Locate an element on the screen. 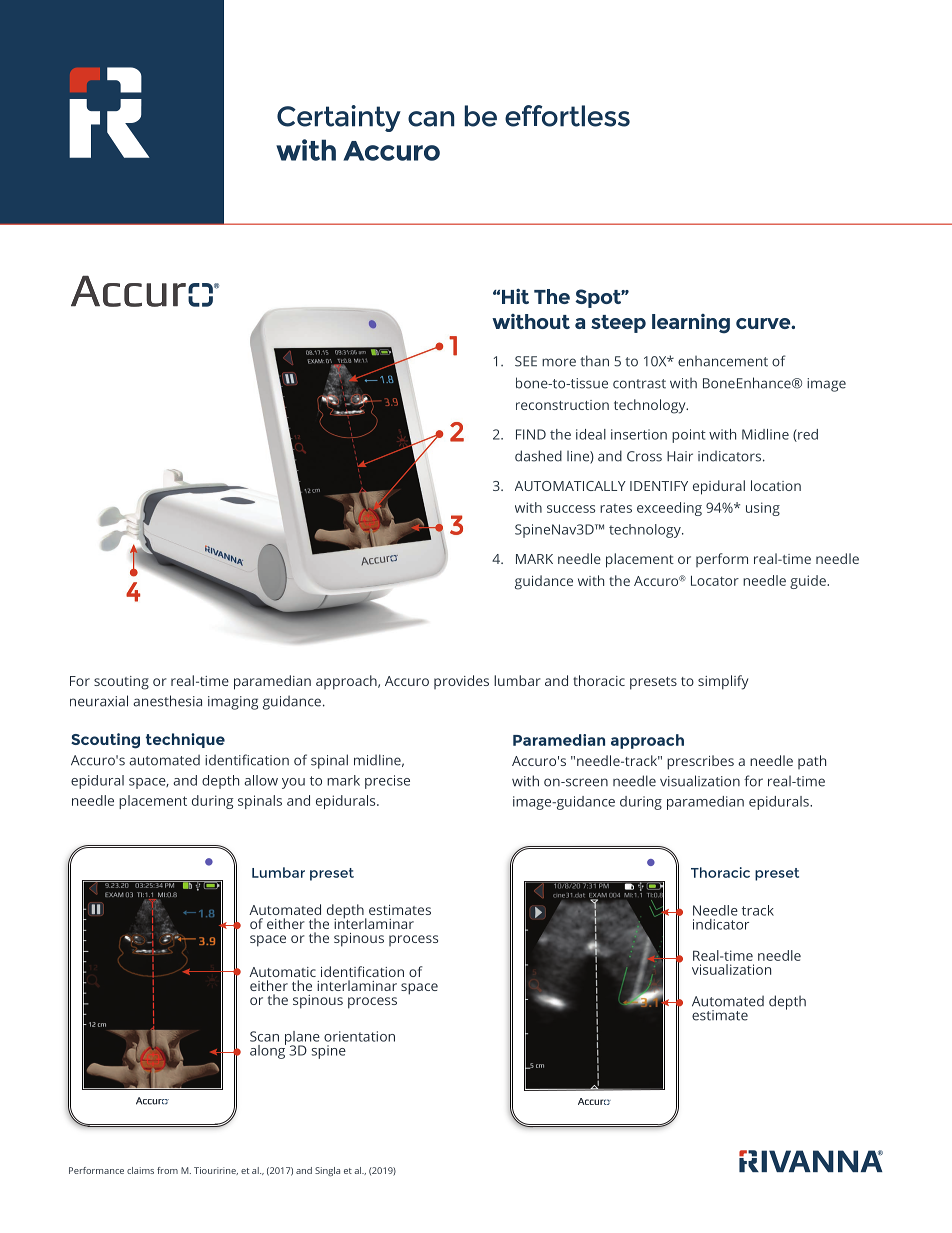 This screenshot has width=952, height=1233. from is located at coordinates (167, 1170).
